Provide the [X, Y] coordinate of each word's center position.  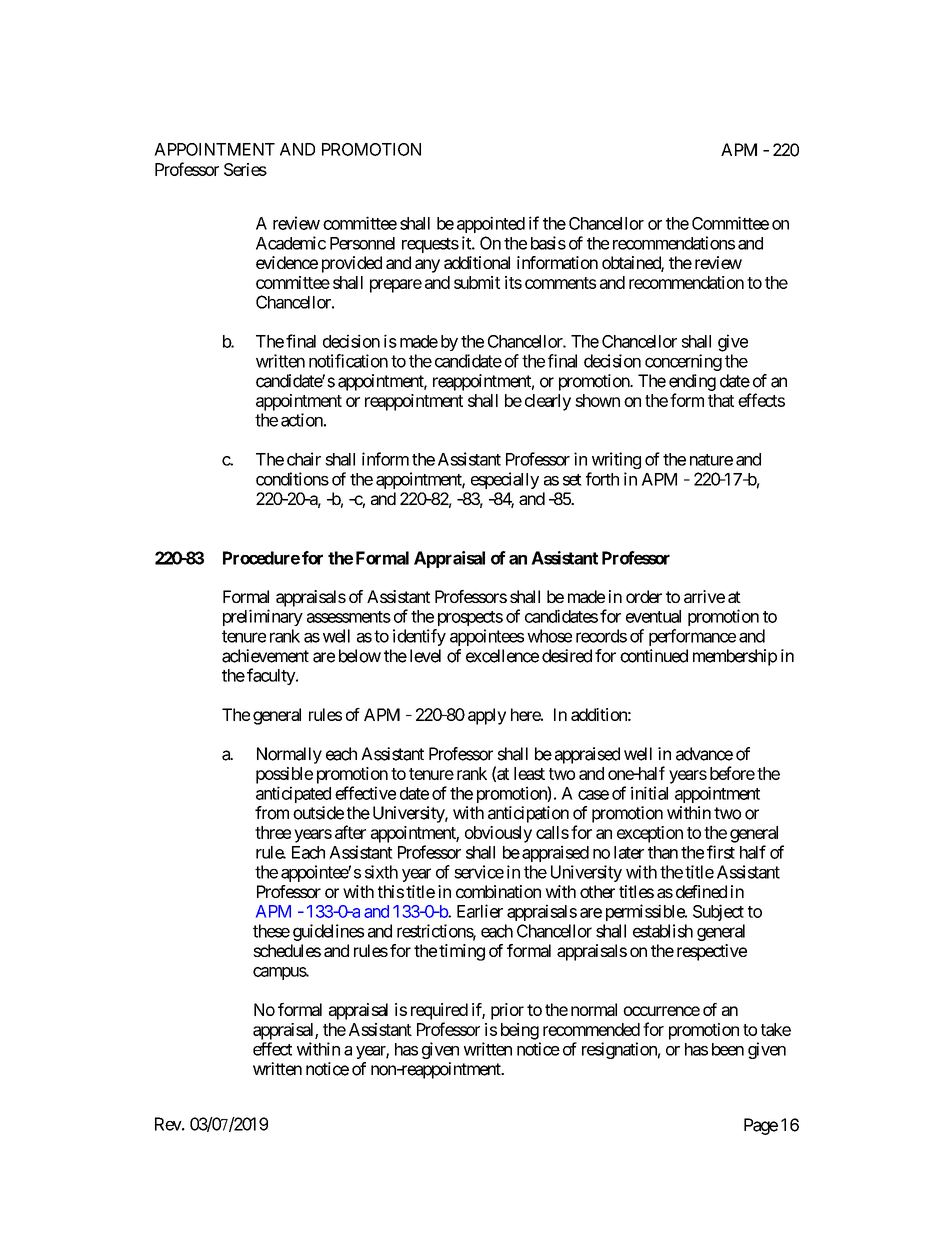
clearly [548, 402]
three [273, 832]
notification [348, 361]
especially [505, 480]
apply [487, 716]
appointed [491, 224]
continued [654, 656]
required [439, 1011]
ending [692, 382]
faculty [272, 676]
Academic [291, 243]
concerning [683, 362]
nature [711, 460]
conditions [292, 479]
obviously [498, 834]
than [663, 852]
